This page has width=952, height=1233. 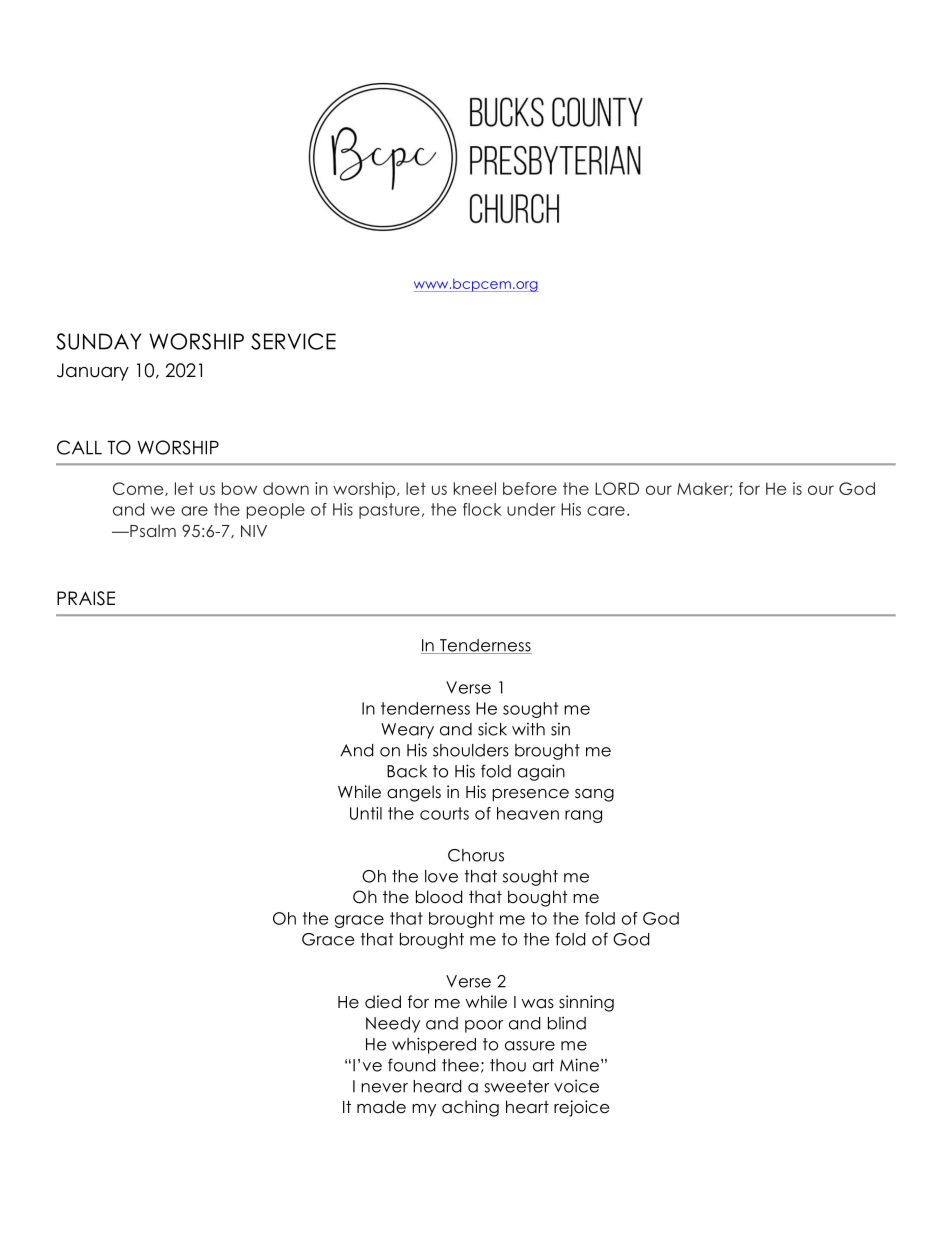 What do you see at coordinates (530, 488) in the page?
I see `before` at bounding box center [530, 488].
